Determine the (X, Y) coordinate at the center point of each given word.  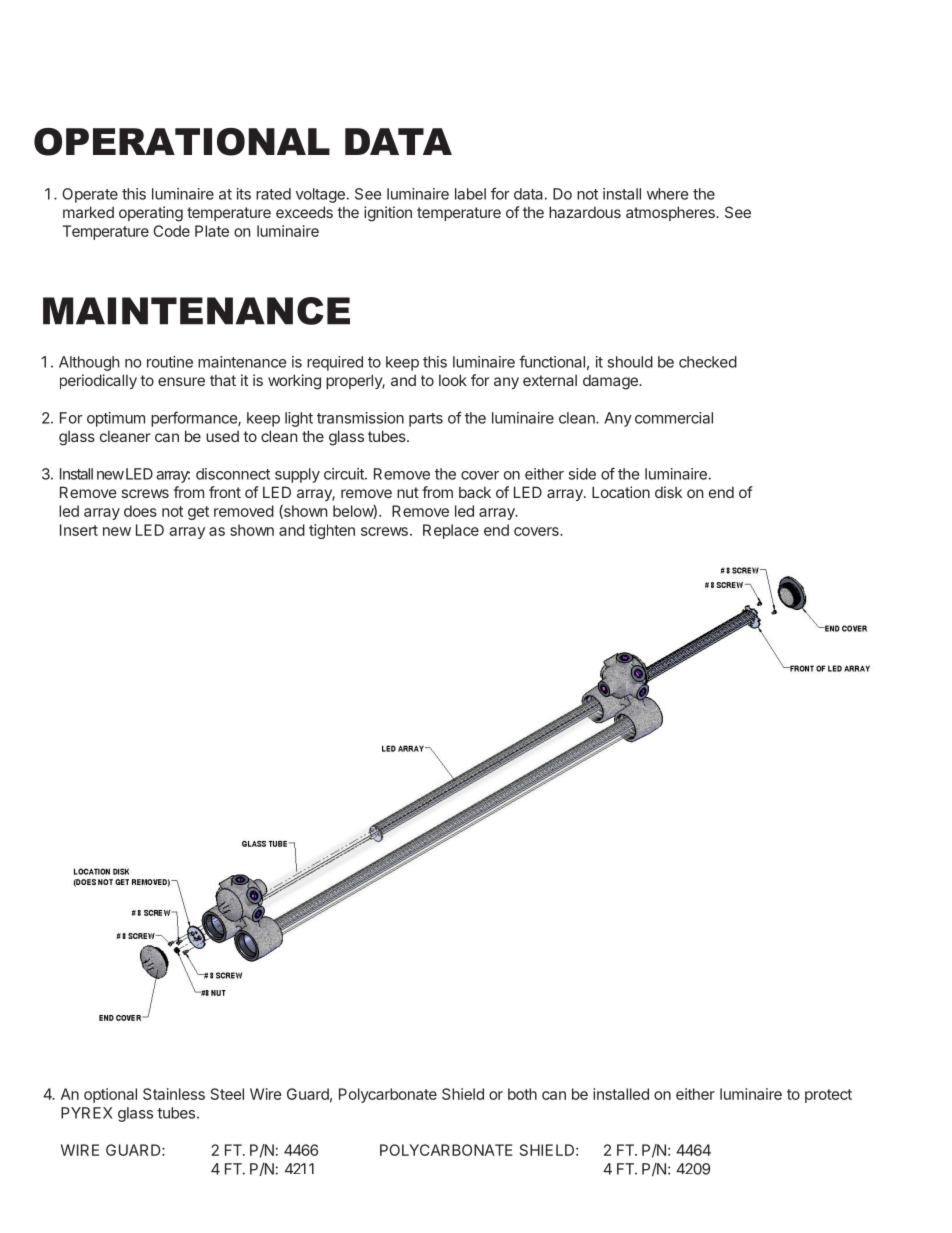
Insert (79, 530)
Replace (451, 531)
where (667, 194)
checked (708, 362)
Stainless (174, 1094)
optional (110, 1095)
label (470, 194)
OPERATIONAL (182, 142)
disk (668, 492)
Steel (227, 1094)
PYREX (87, 1113)
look (453, 380)
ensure (181, 381)
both (522, 1094)
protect (828, 1096)
